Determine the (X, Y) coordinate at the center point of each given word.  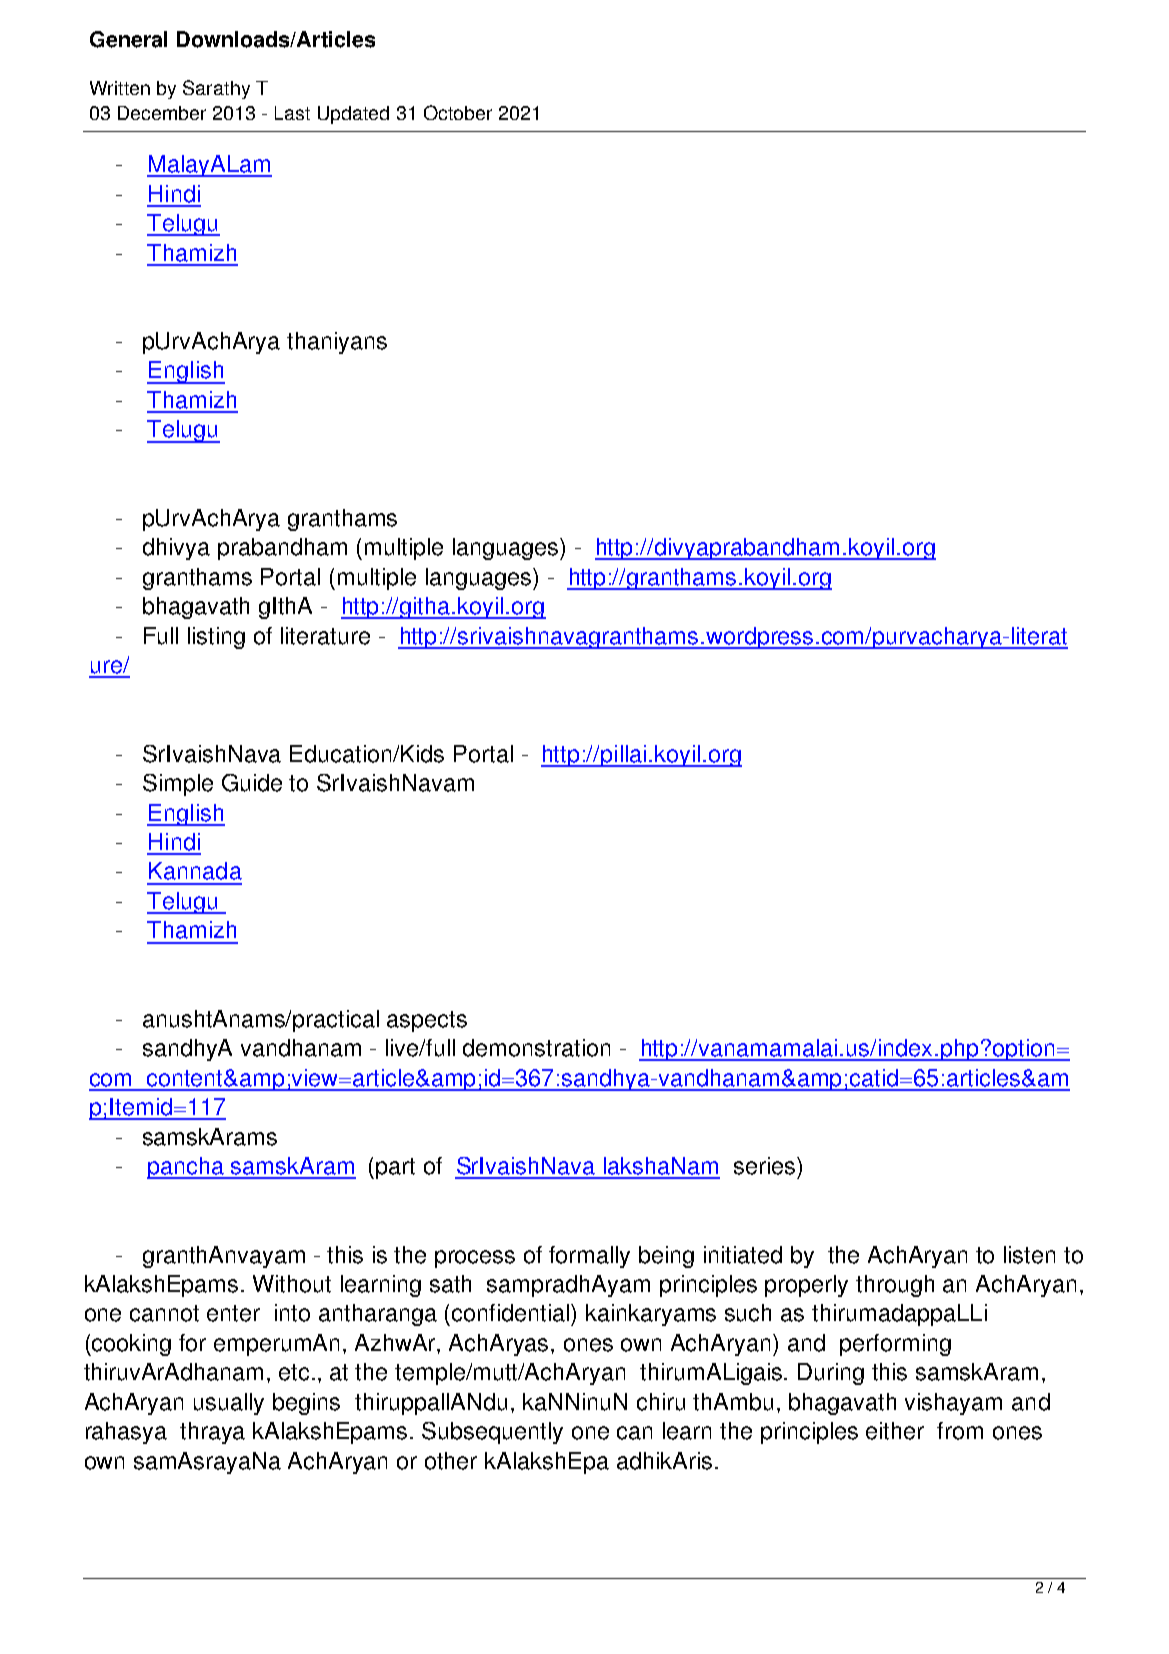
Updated (353, 115)
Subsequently (492, 1433)
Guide (252, 783)
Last (292, 113)
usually (229, 1404)
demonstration (536, 1048)
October (458, 112)
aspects (427, 1021)
